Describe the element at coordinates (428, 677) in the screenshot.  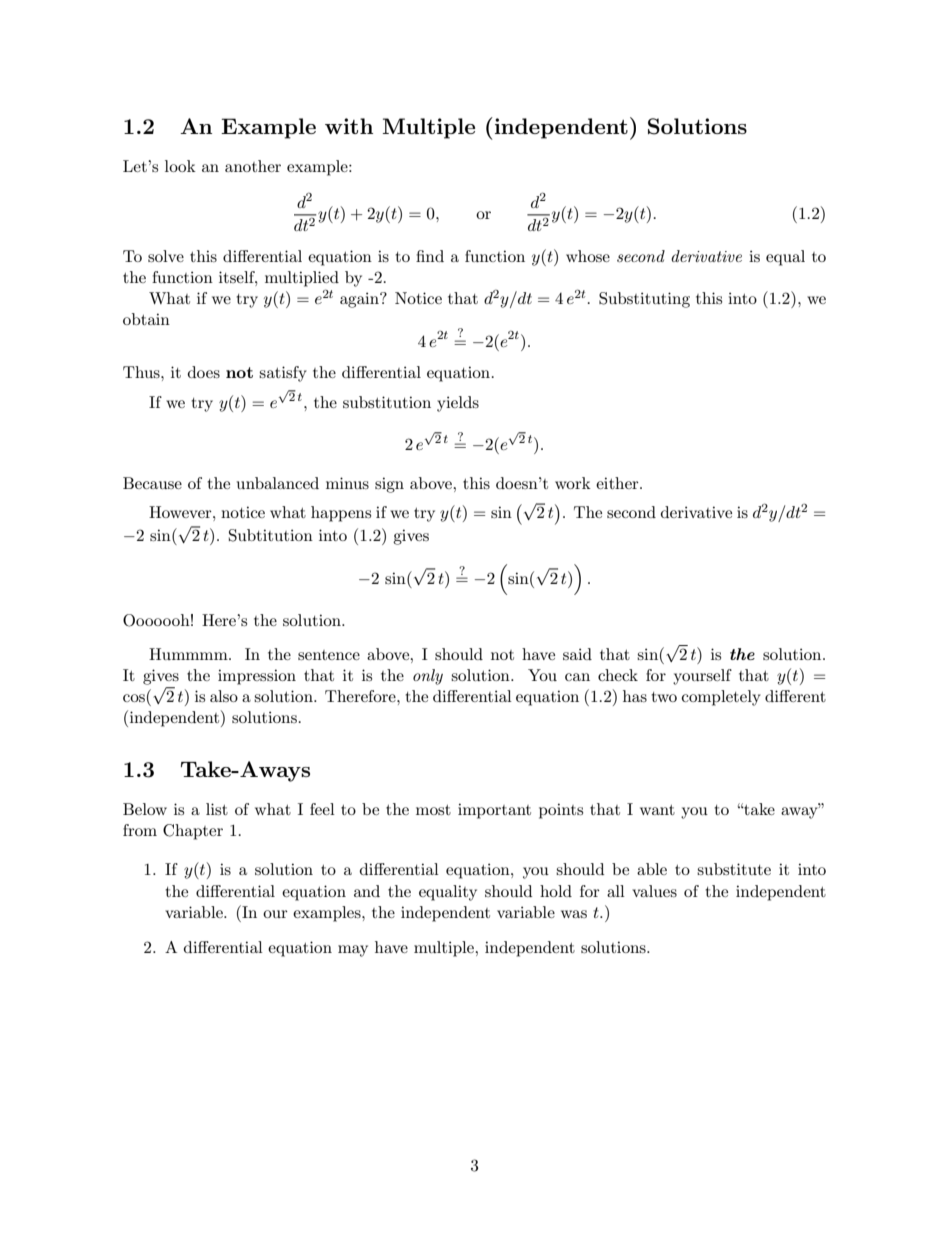
I see `only` at that location.
